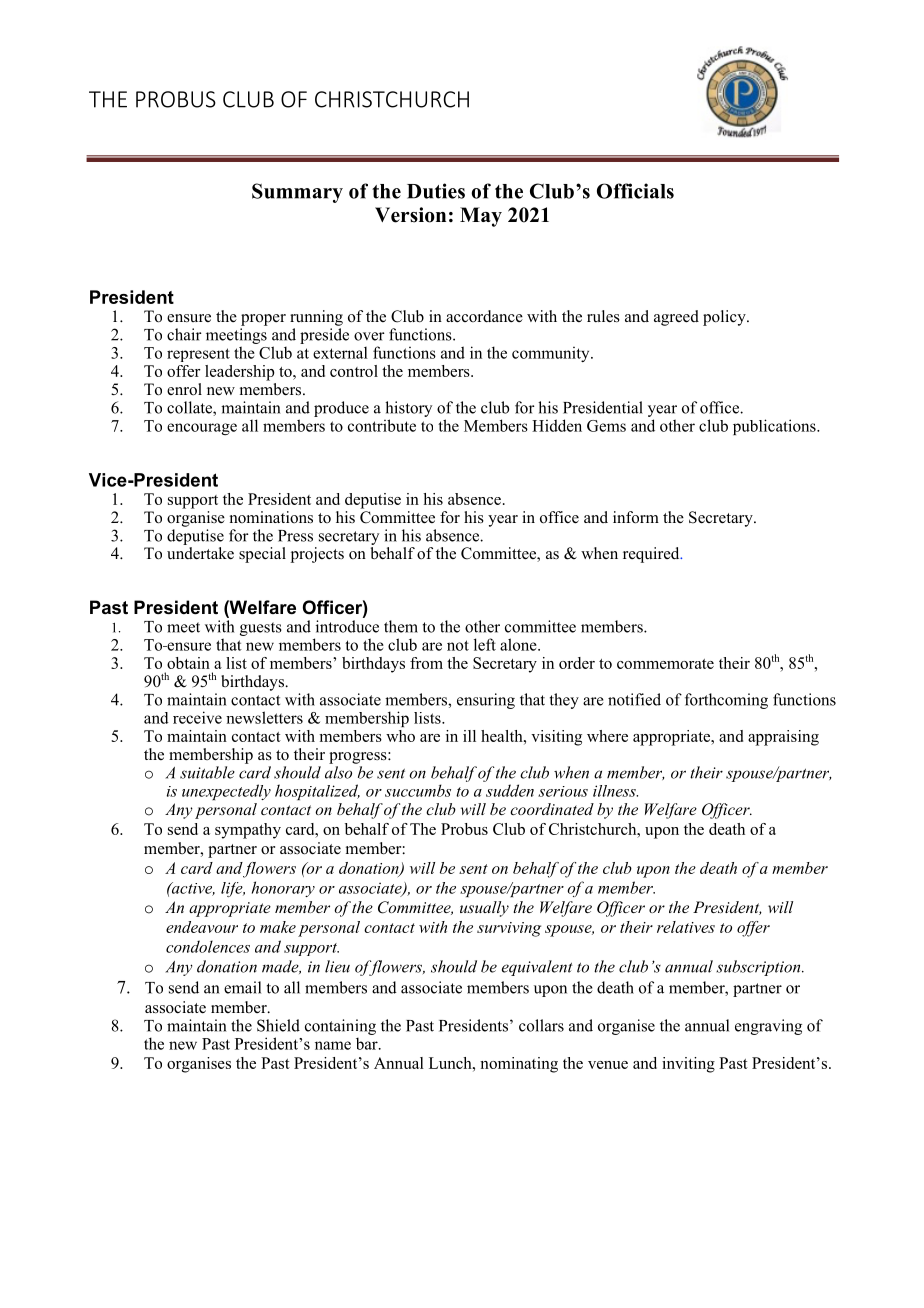 The height and width of the screenshot is (1308, 924). I want to click on appraising, so click(783, 738).
